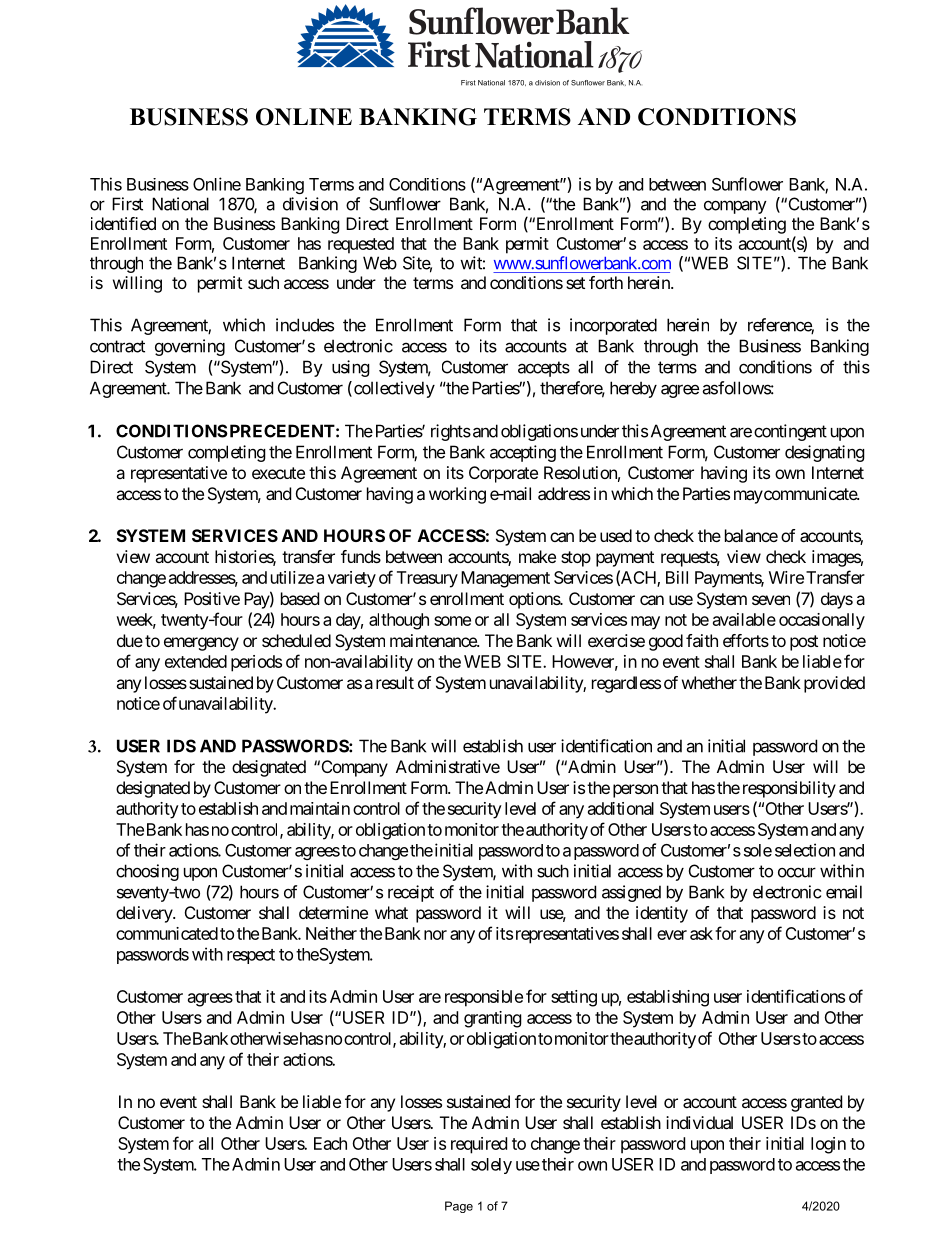 The height and width of the screenshot is (1233, 952). I want to click on forth, so click(606, 282).
